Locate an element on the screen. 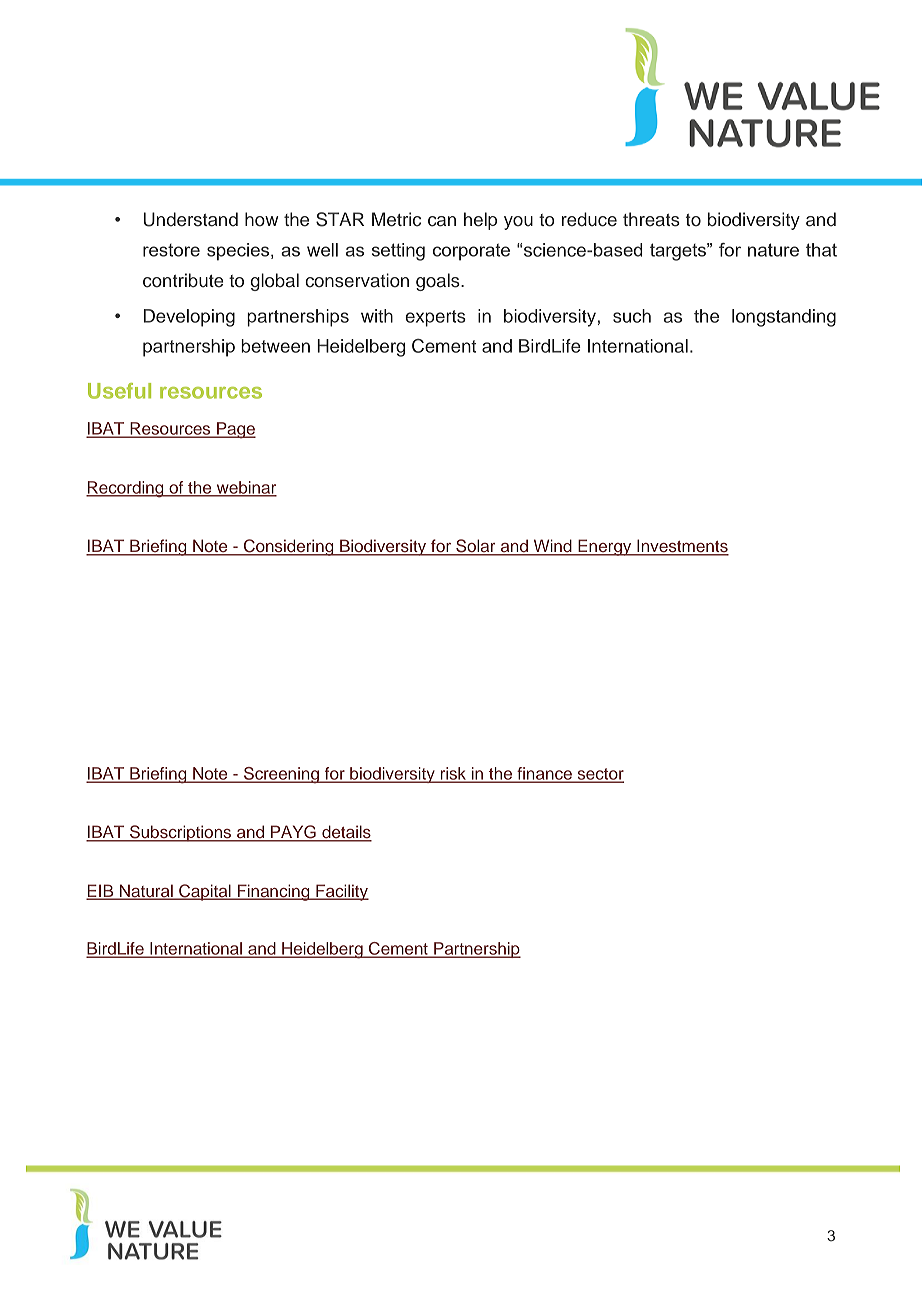 This screenshot has height=1308, width=924. Considering is located at coordinates (289, 547).
